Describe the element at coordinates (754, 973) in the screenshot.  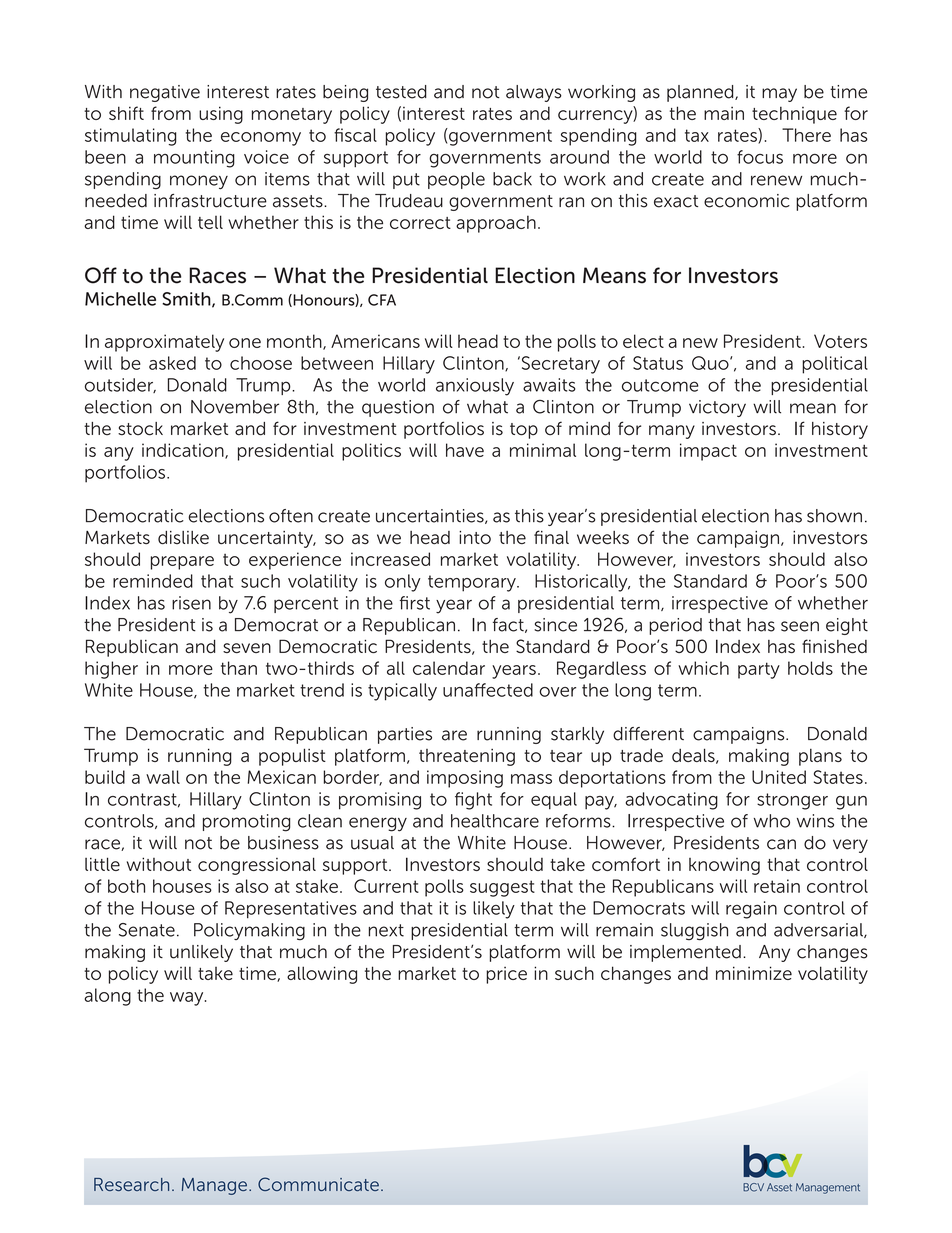
I see `minimize` at that location.
